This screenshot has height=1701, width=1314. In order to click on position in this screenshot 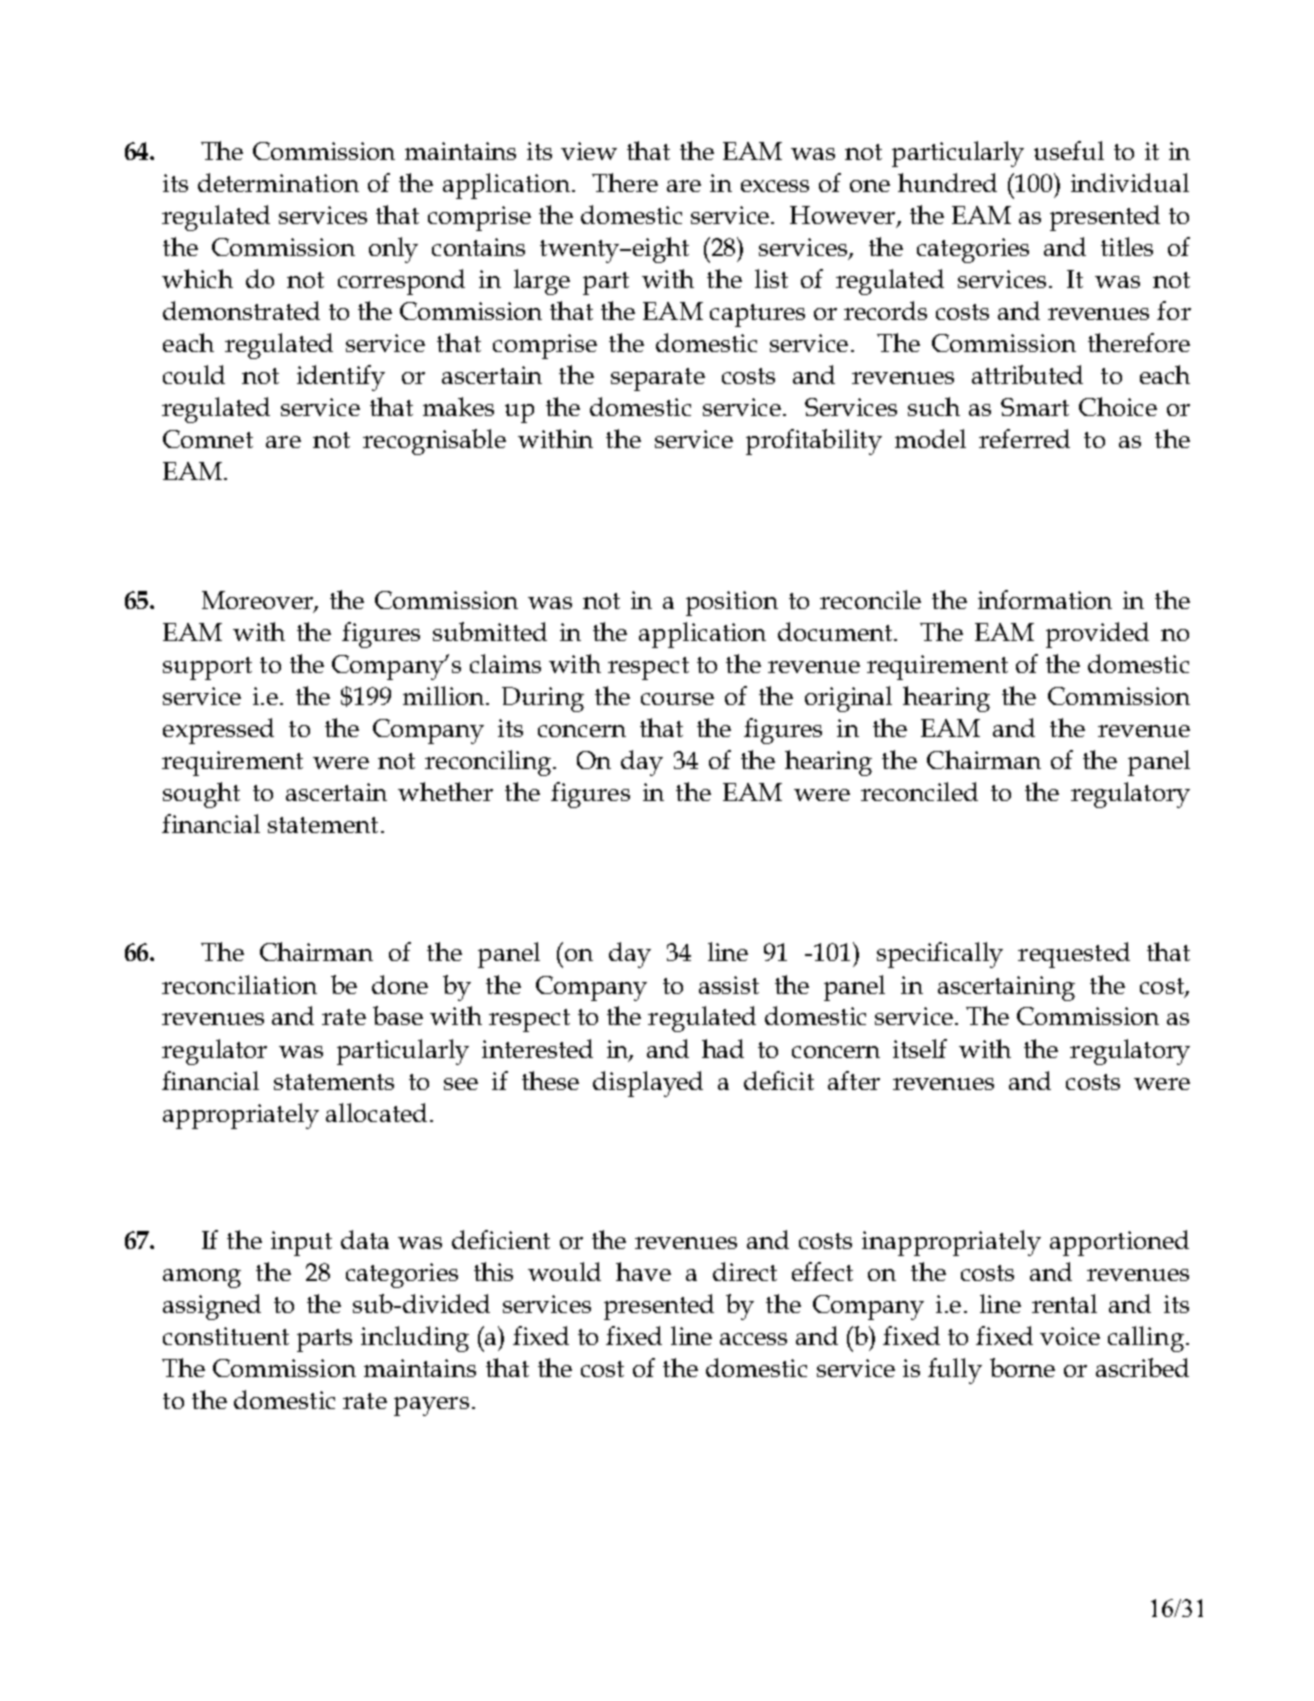, I will do `click(732, 603)`.
